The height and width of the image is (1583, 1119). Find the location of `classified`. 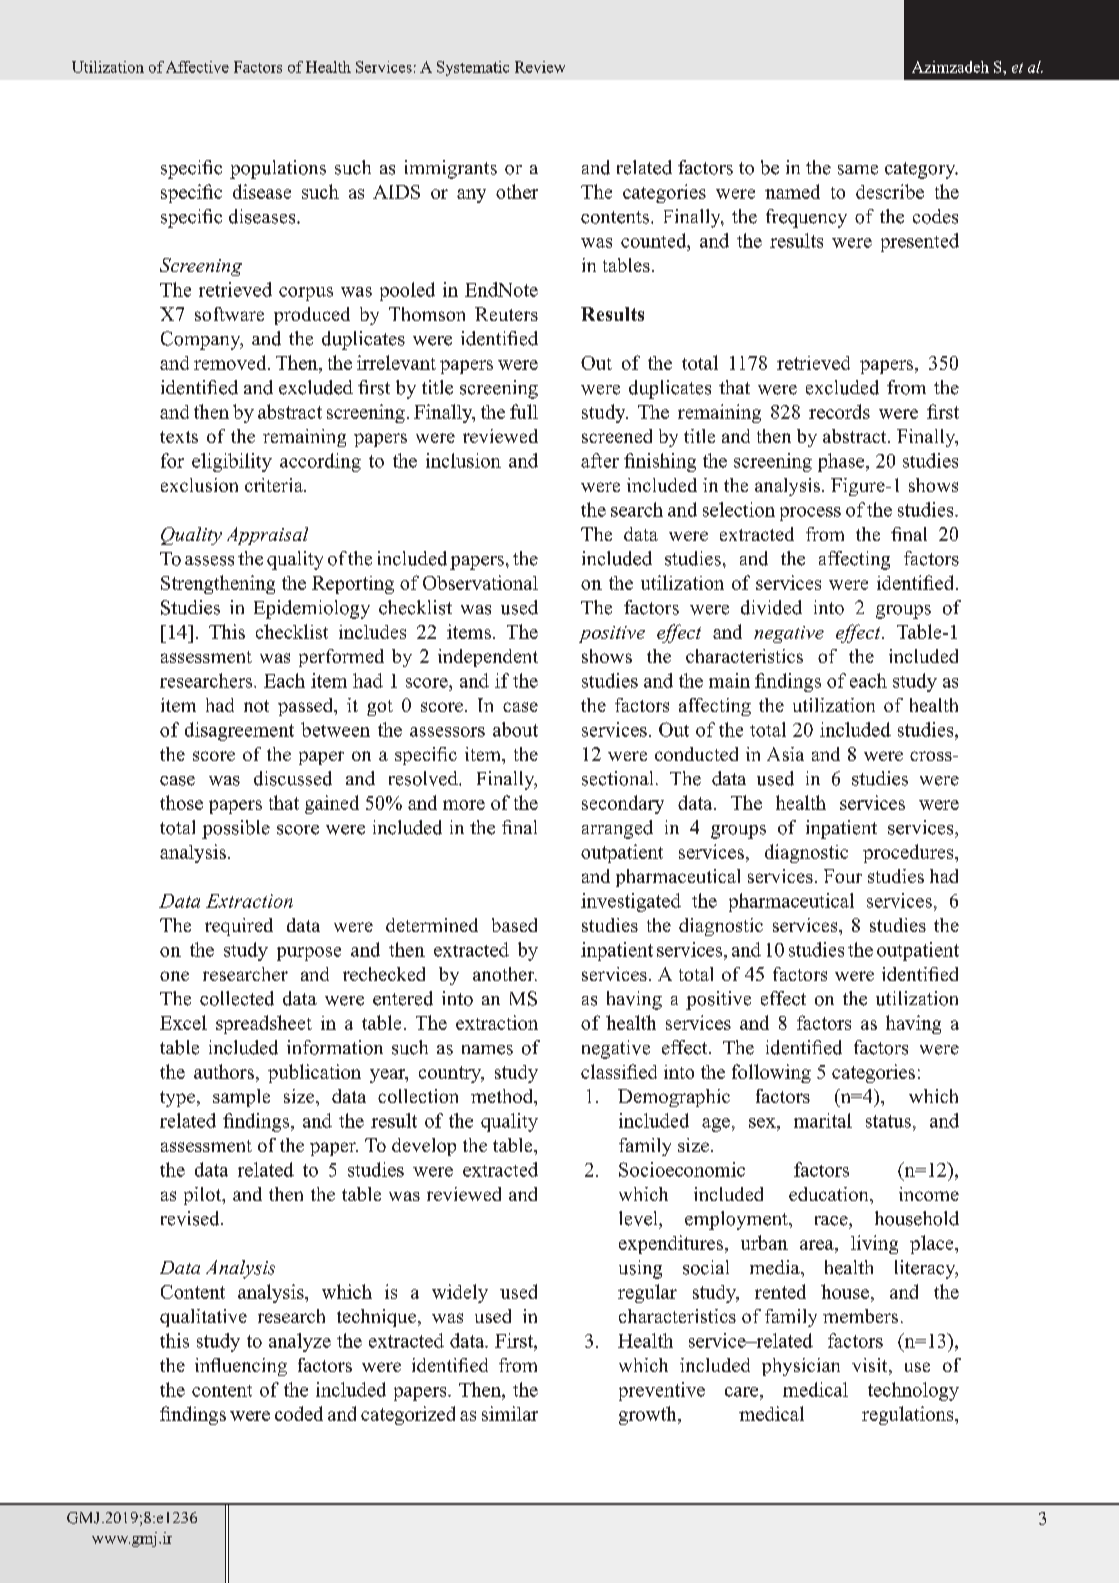

classified is located at coordinates (619, 1071).
